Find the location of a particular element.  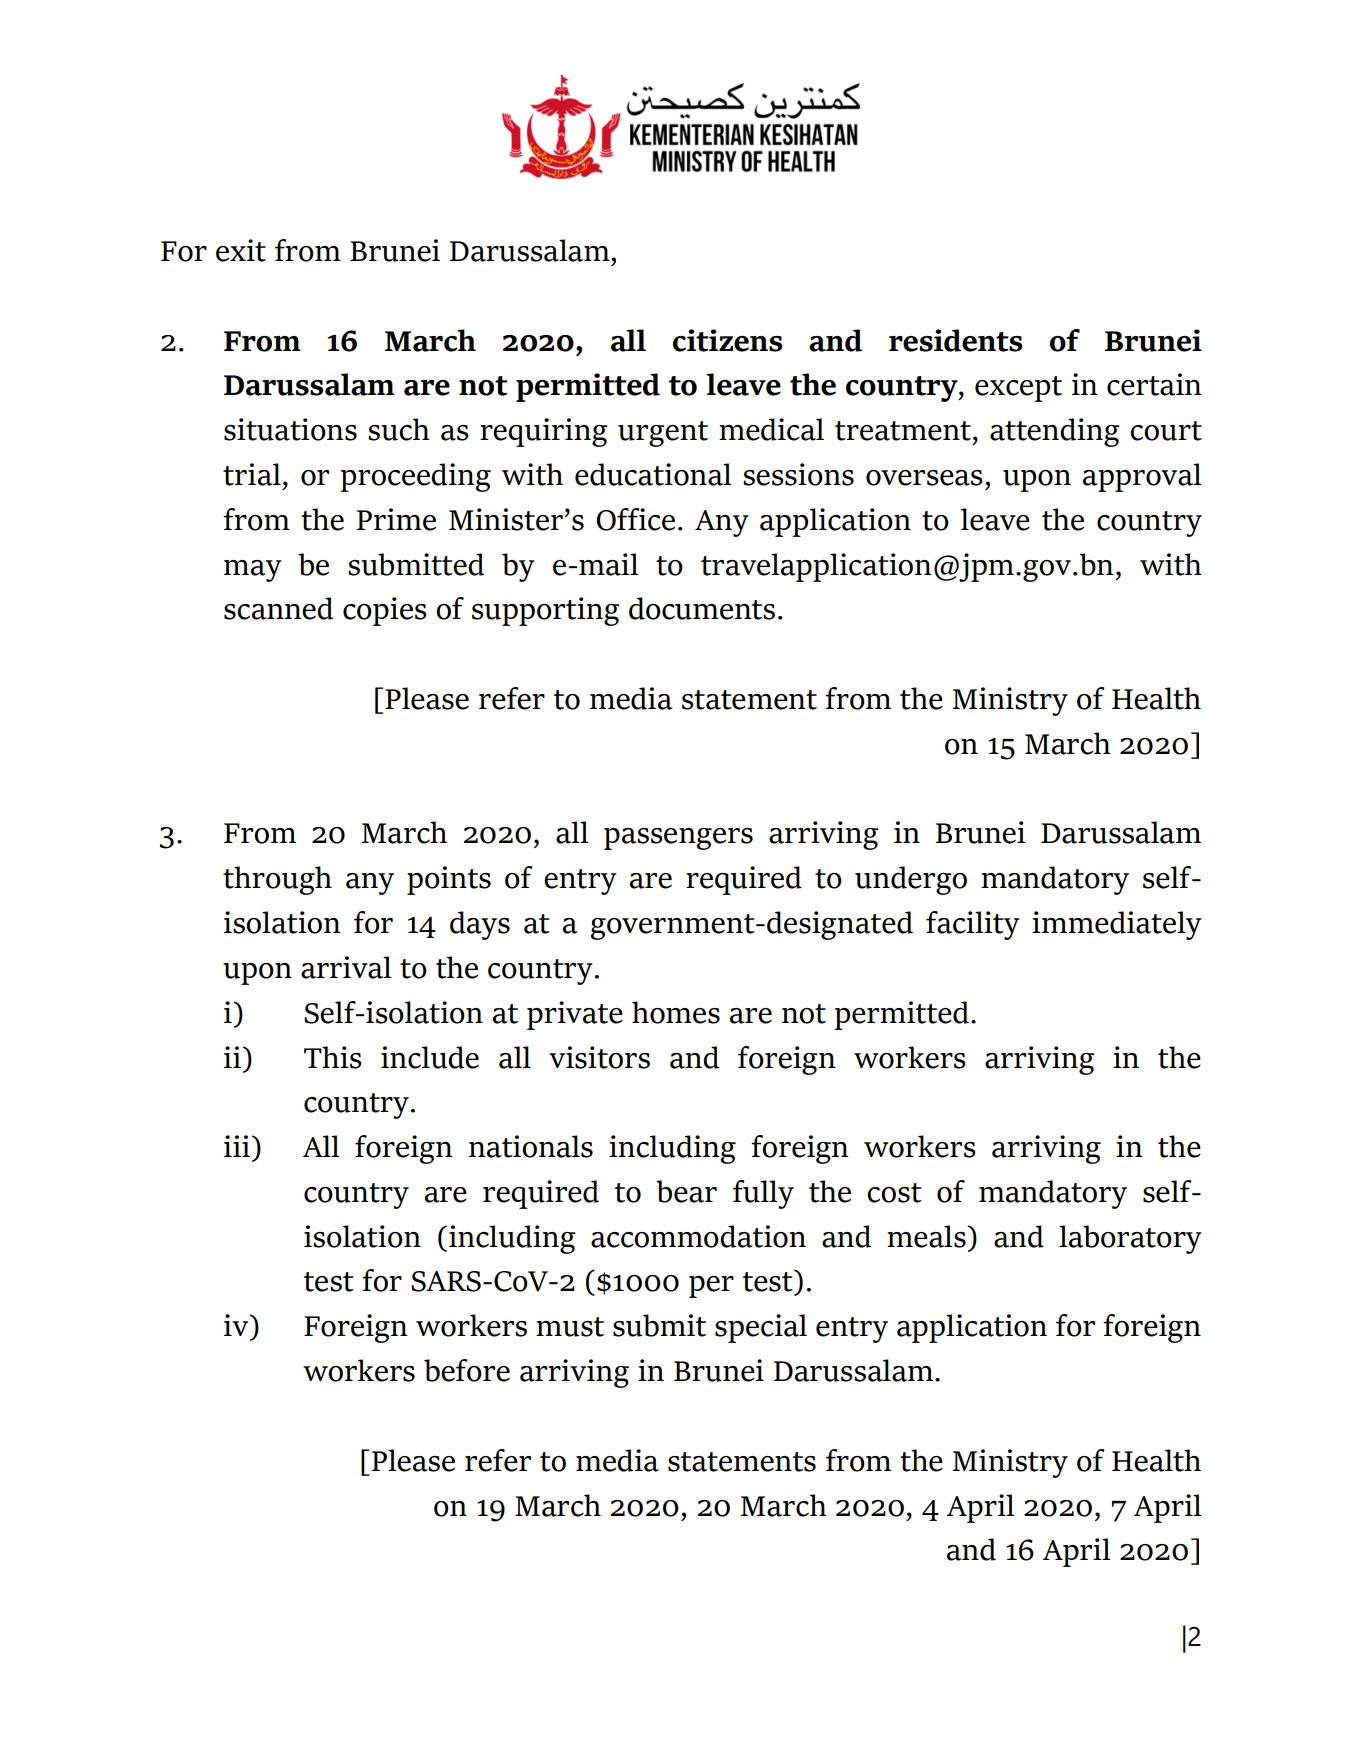

exit is located at coordinates (241, 250).
